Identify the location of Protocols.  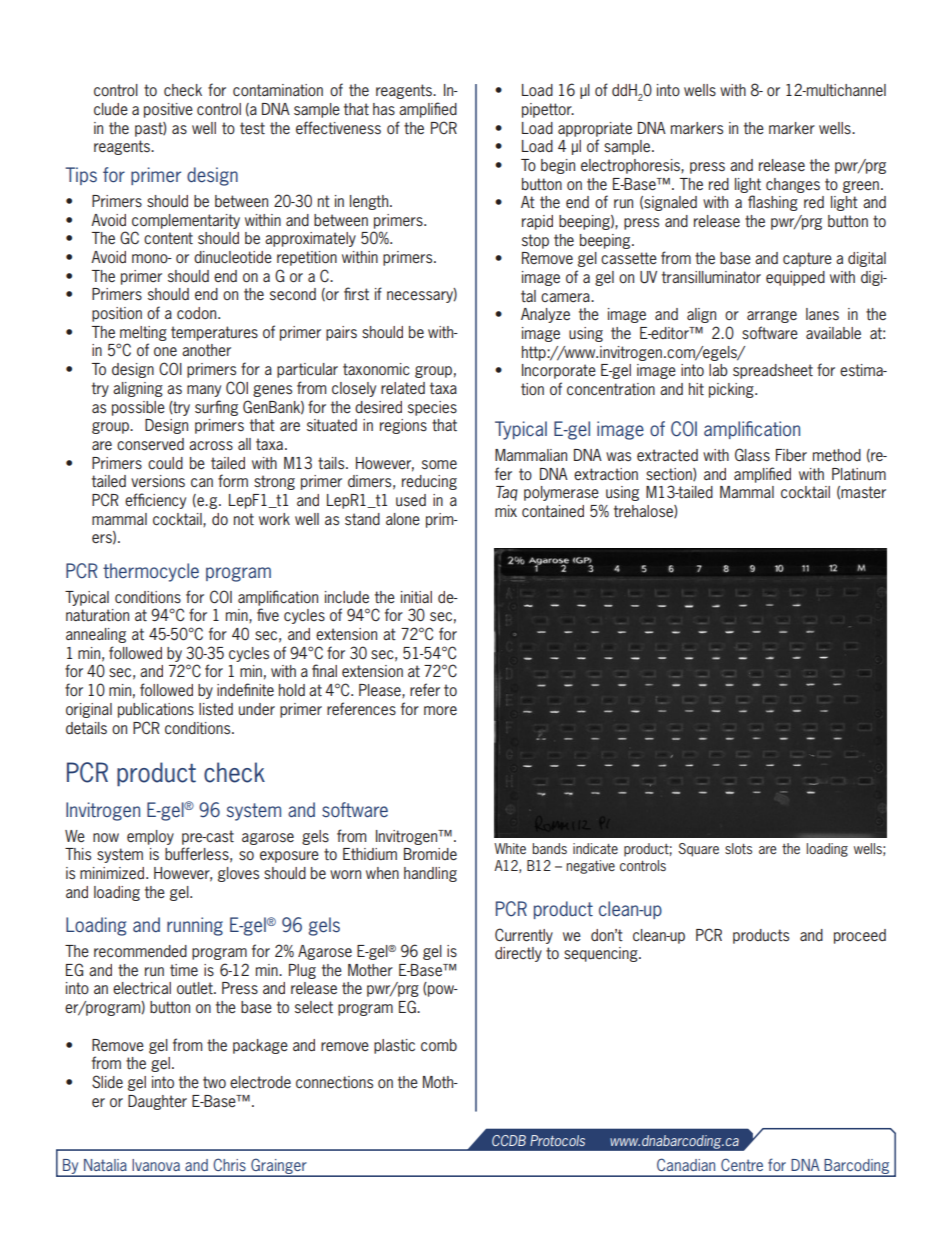
(557, 1140).
